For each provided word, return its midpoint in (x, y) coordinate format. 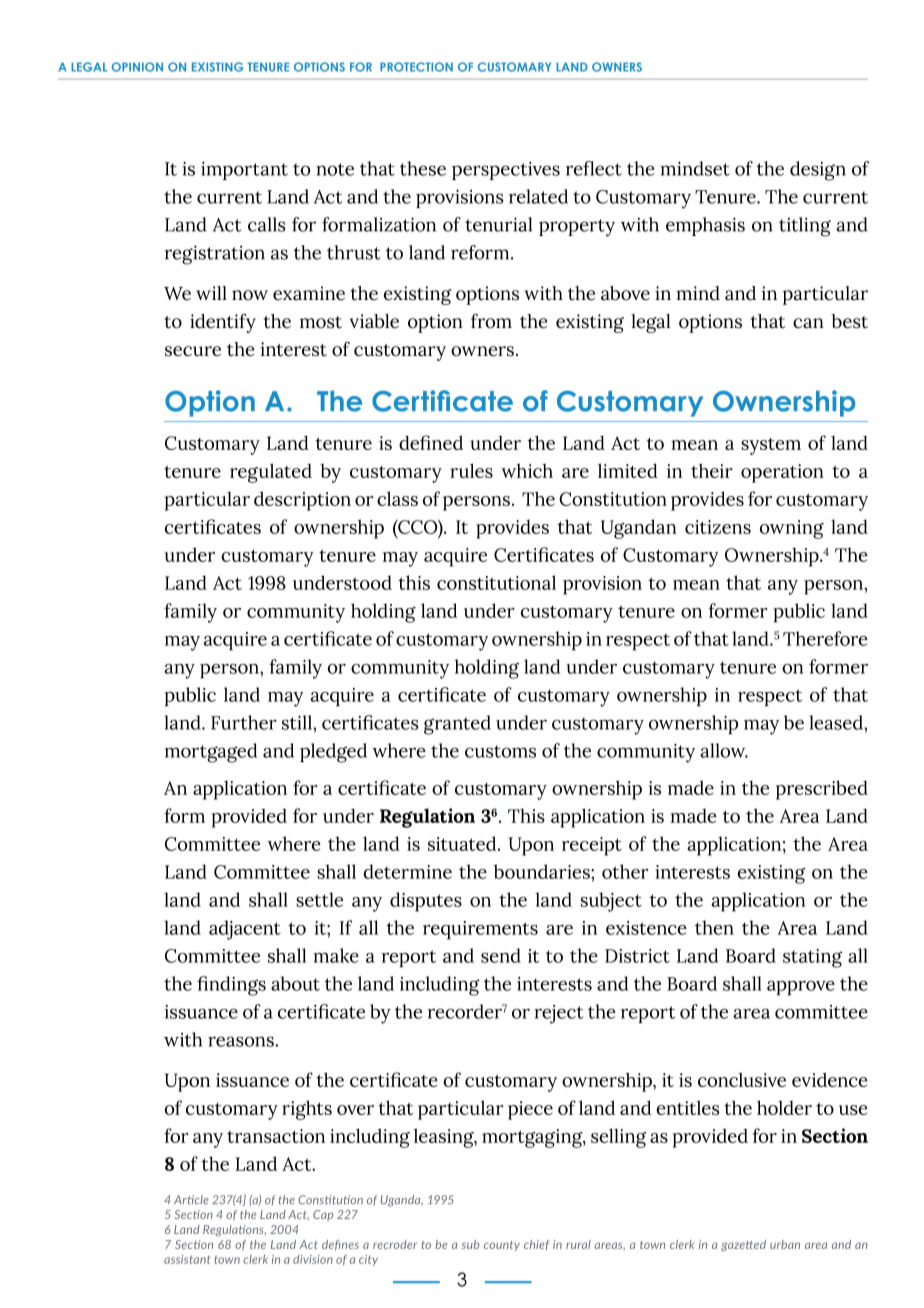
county (502, 1246)
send (501, 955)
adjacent (245, 930)
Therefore (825, 638)
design (818, 171)
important (244, 171)
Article (191, 1199)
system (771, 446)
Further (244, 722)
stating (812, 958)
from (491, 321)
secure (193, 351)
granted (457, 725)
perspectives (506, 171)
